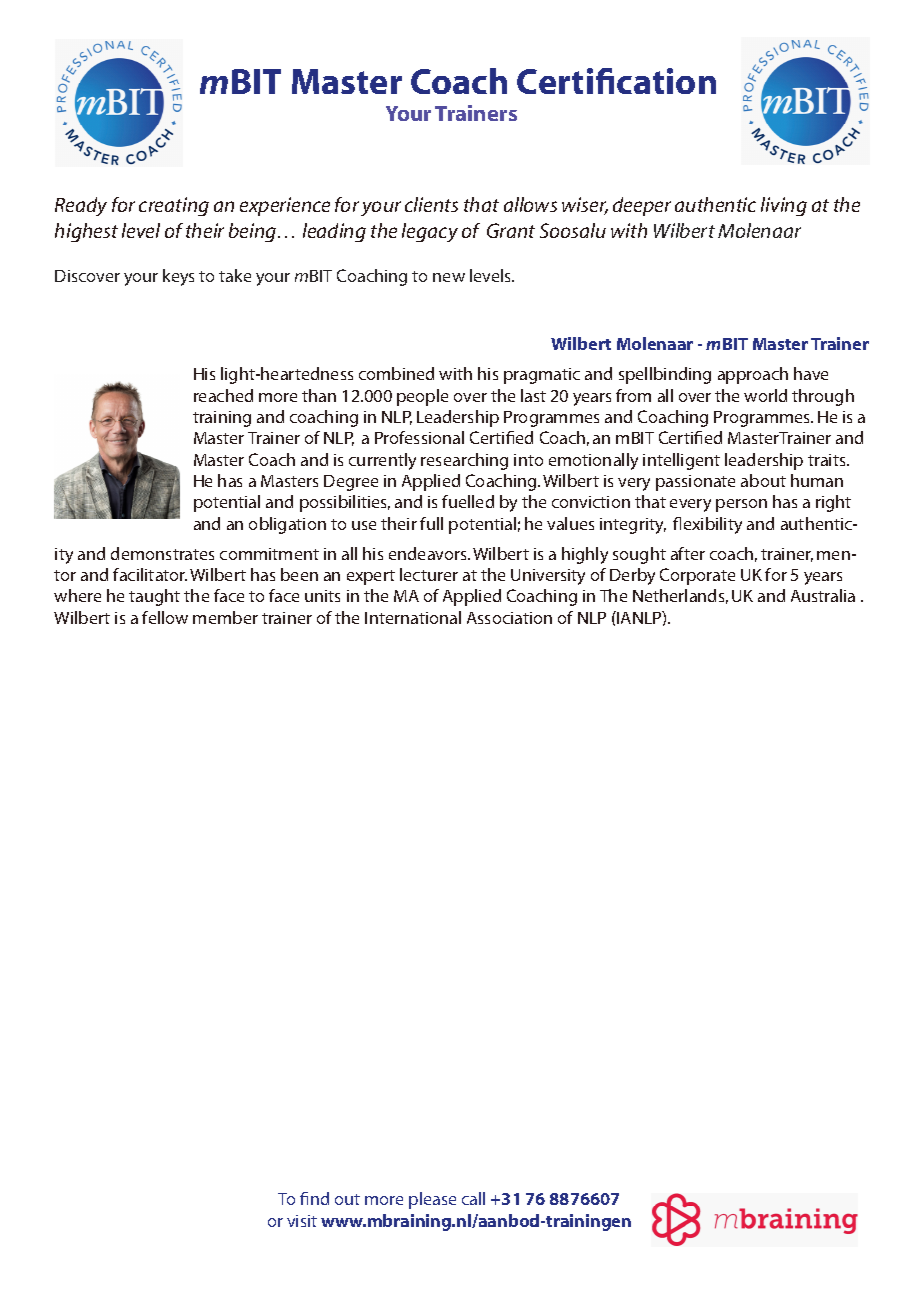  What do you see at coordinates (473, 1198) in the screenshot?
I see `call` at bounding box center [473, 1198].
